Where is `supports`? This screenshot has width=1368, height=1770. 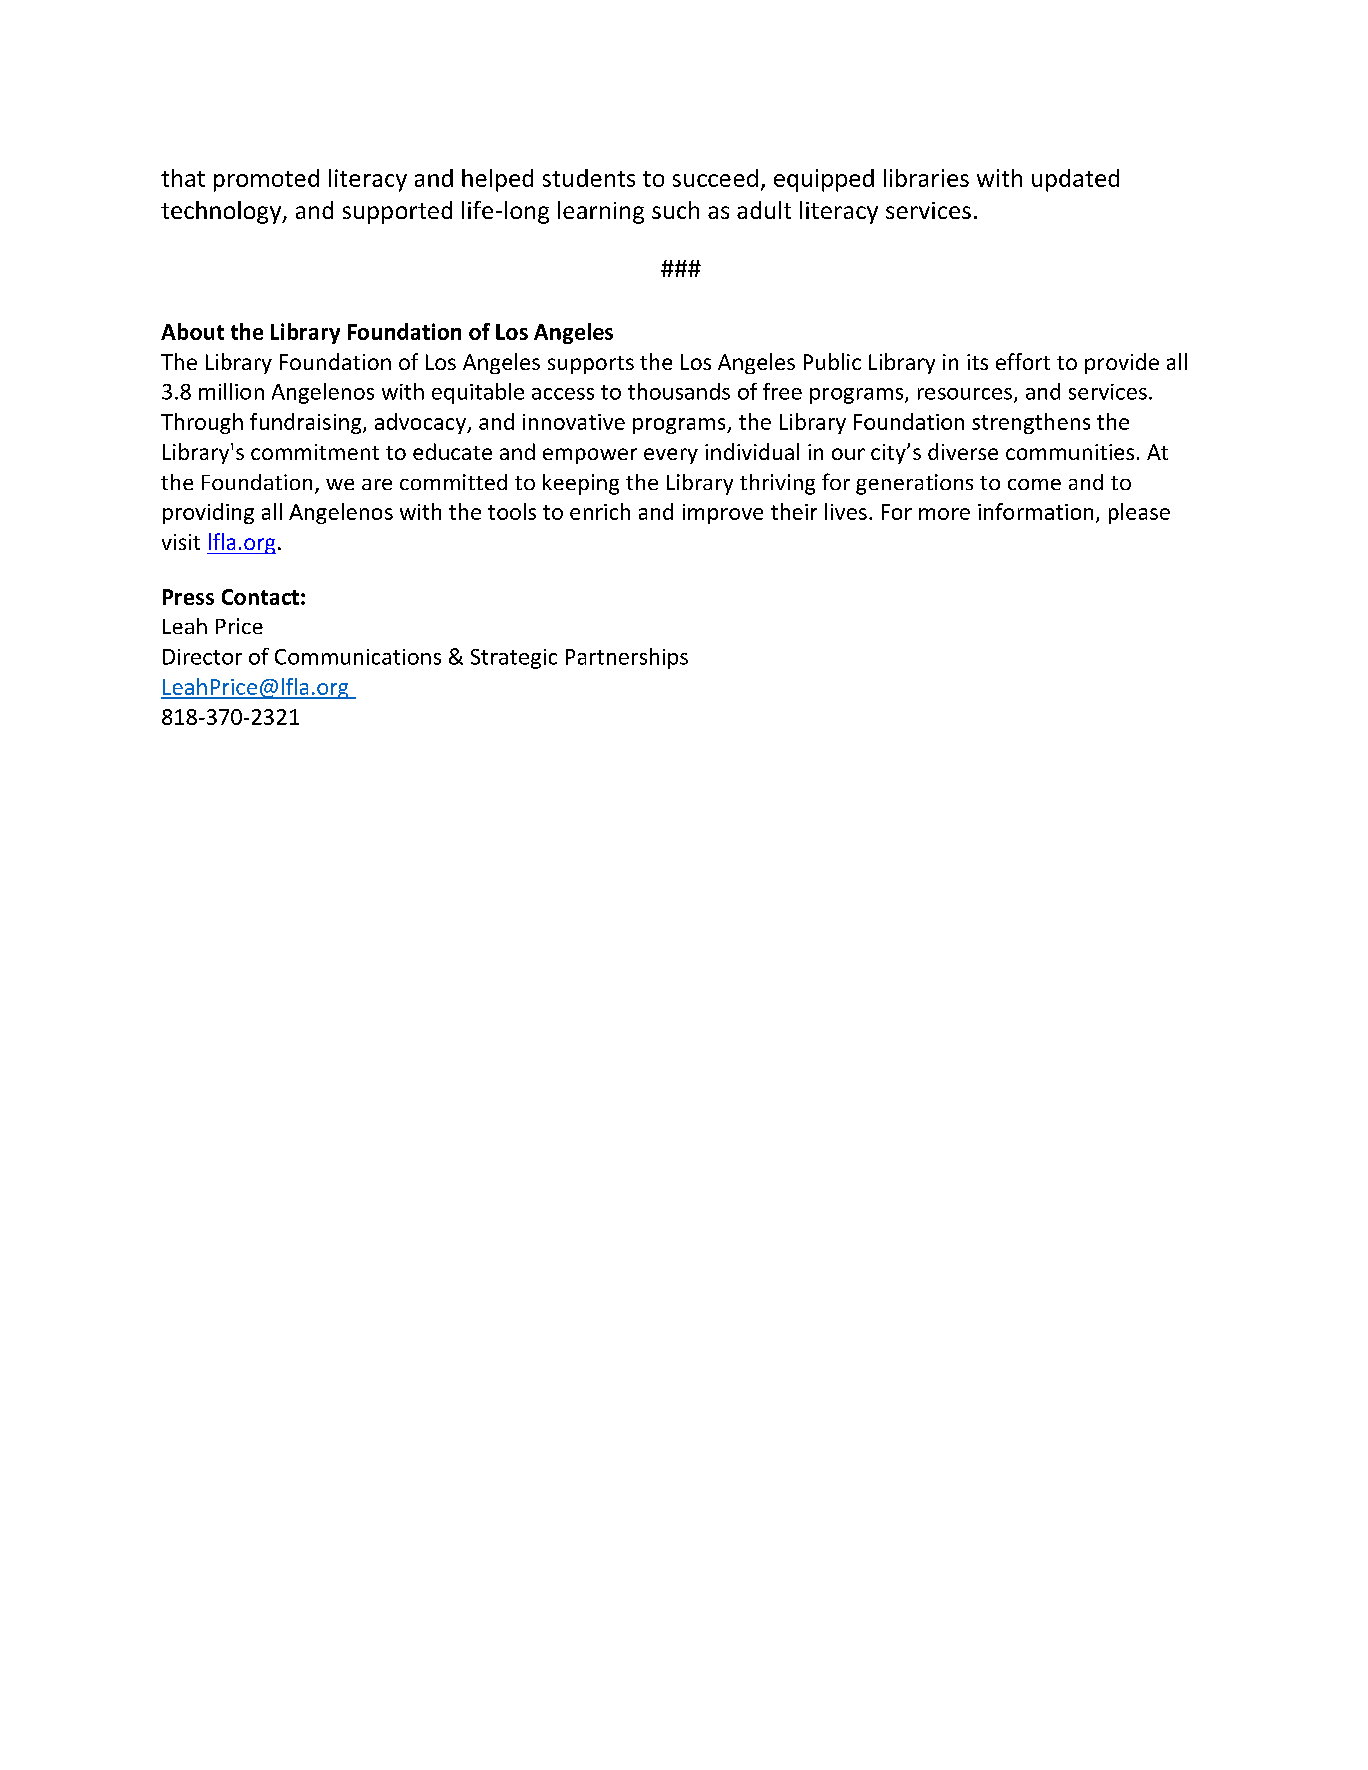 supports is located at coordinates (591, 365).
